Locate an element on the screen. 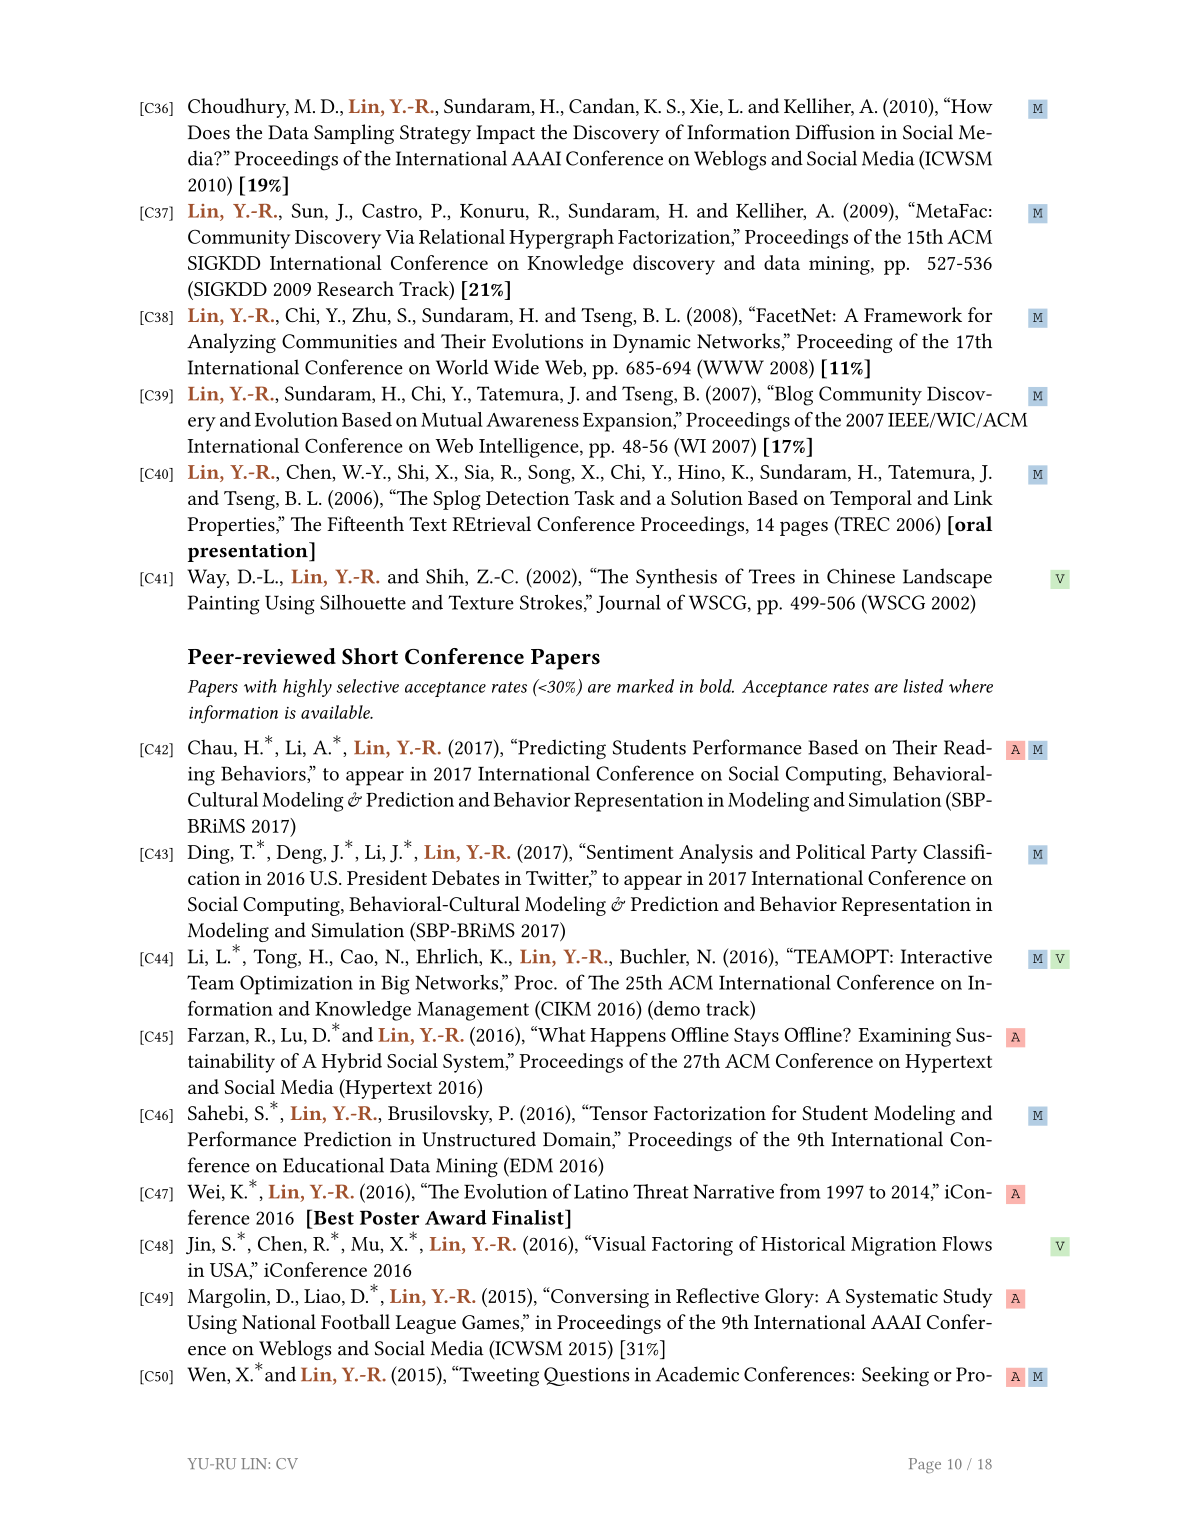 The height and width of the screenshot is (1527, 1180). Sampling is located at coordinates (354, 134).
